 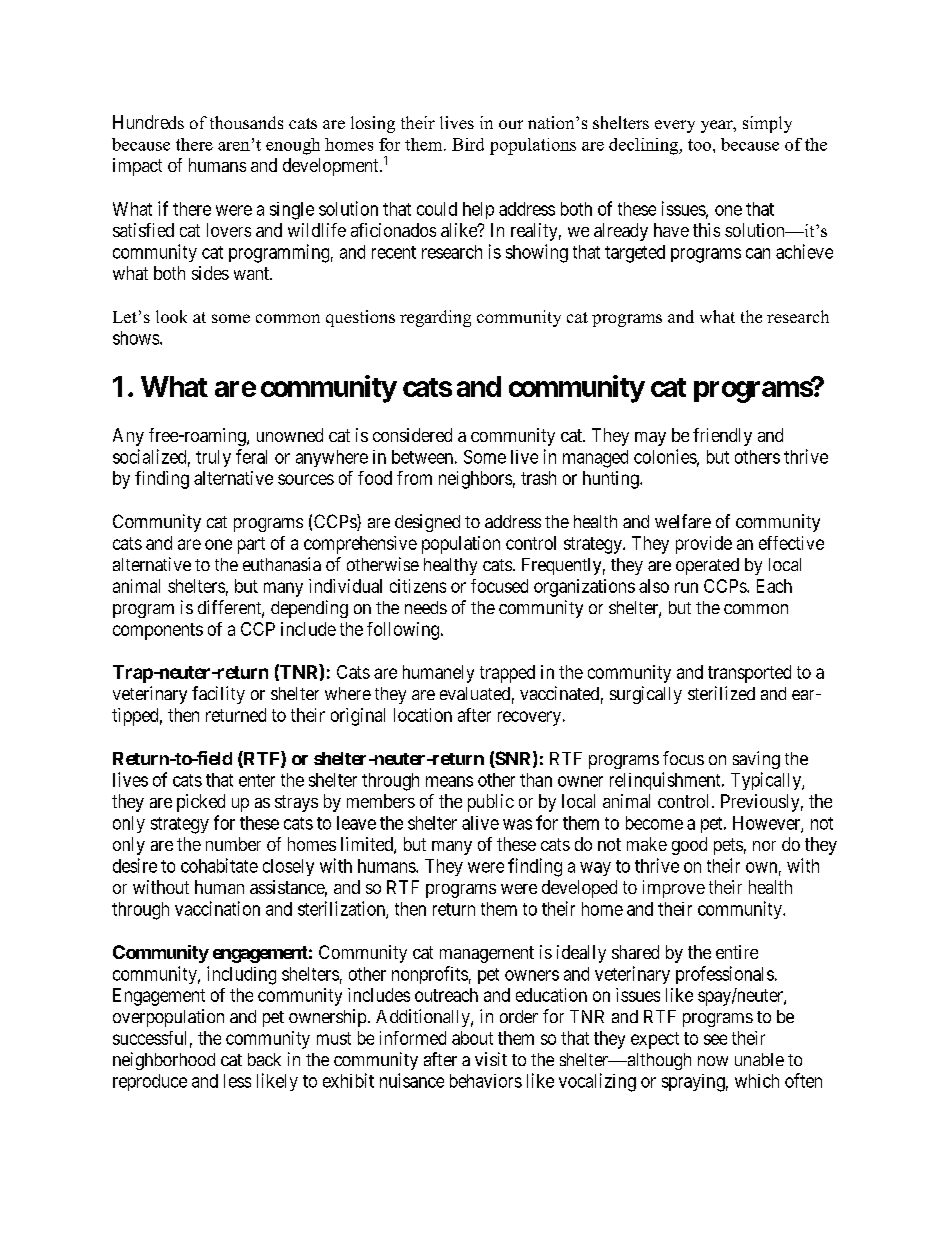 I want to click on needs, so click(x=426, y=607).
